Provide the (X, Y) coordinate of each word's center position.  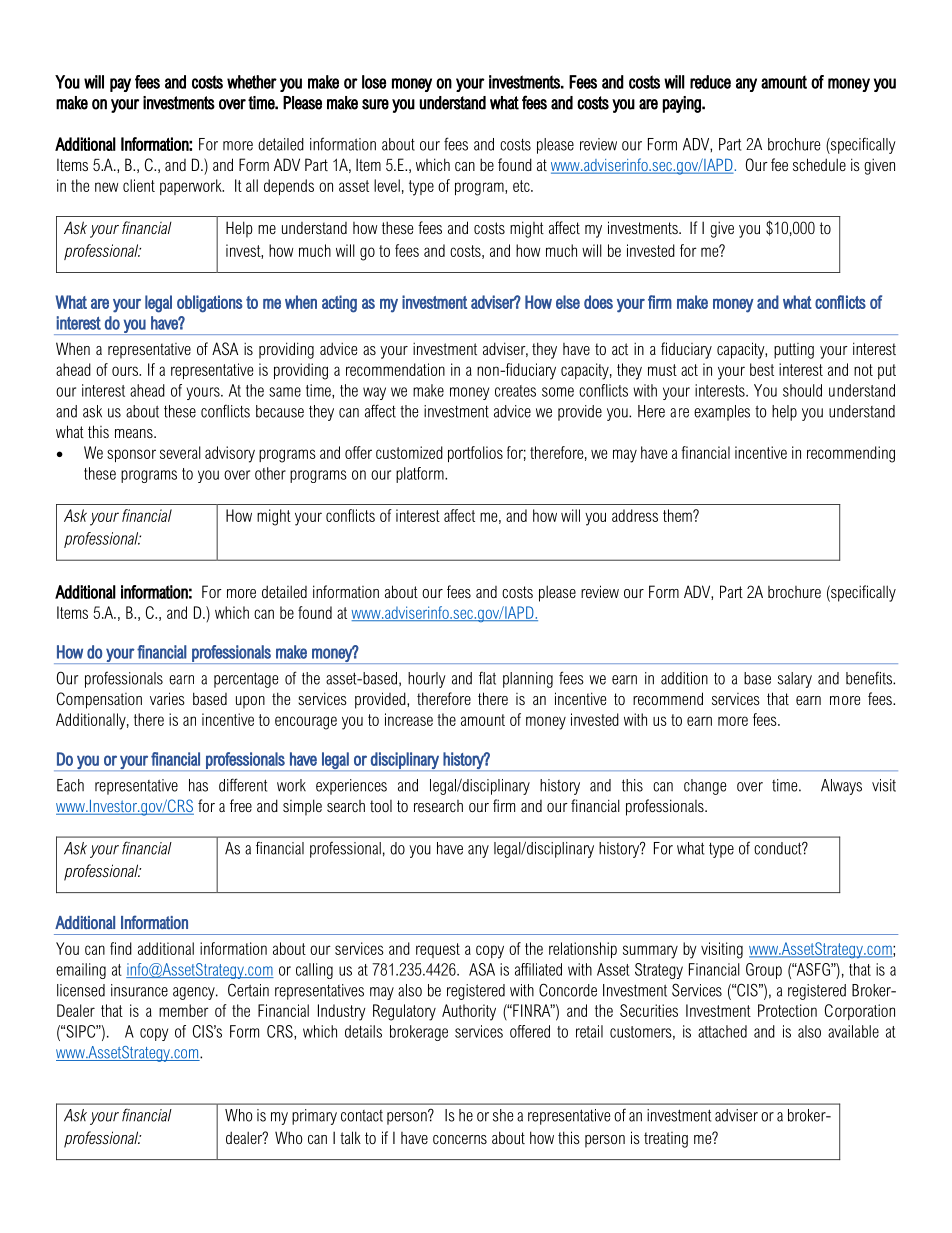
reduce (710, 82)
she (503, 1115)
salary (795, 680)
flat (487, 678)
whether (252, 82)
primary (314, 1117)
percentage (246, 680)
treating (666, 1140)
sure (375, 104)
